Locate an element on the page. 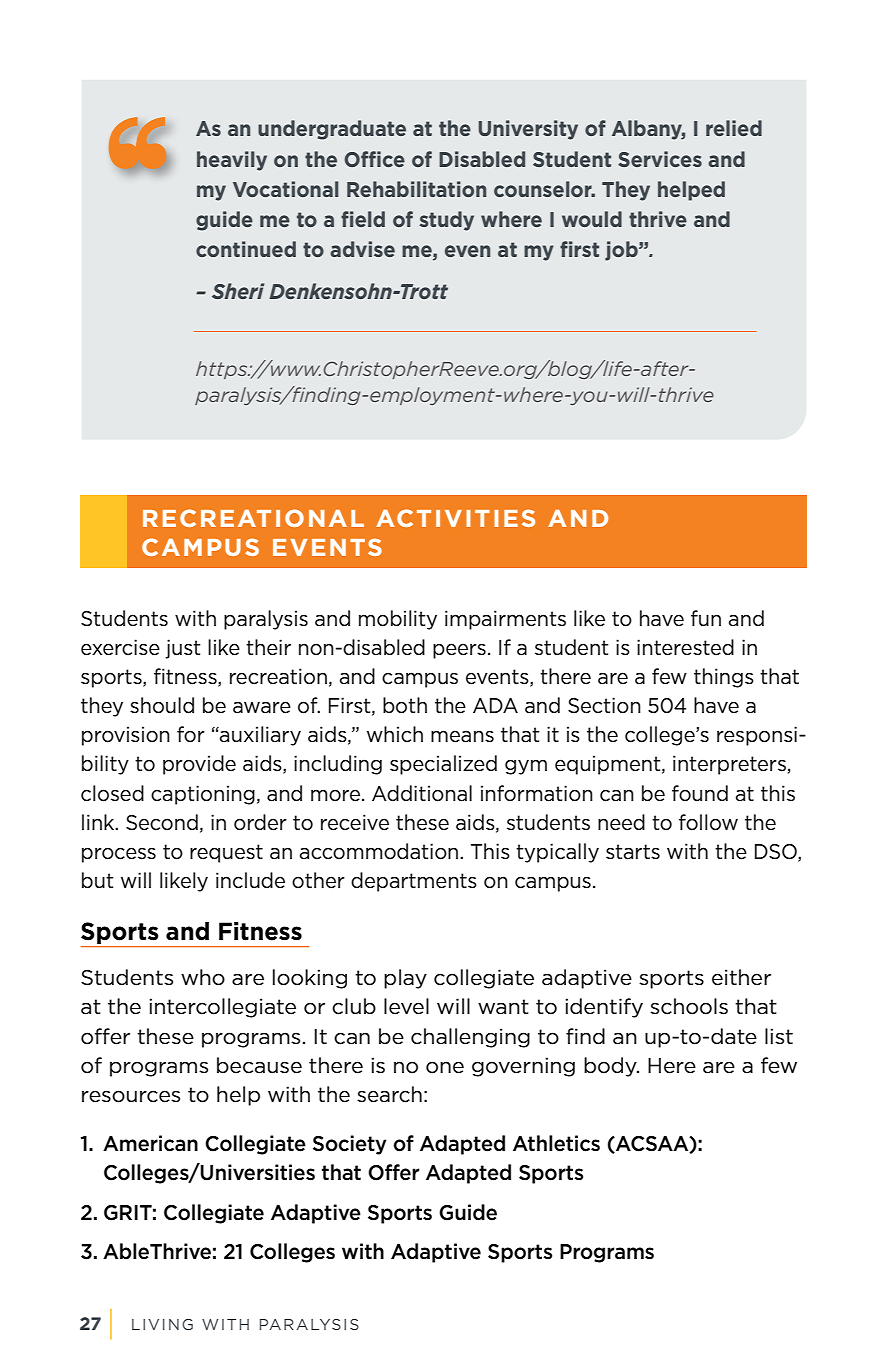  fun is located at coordinates (706, 618).
